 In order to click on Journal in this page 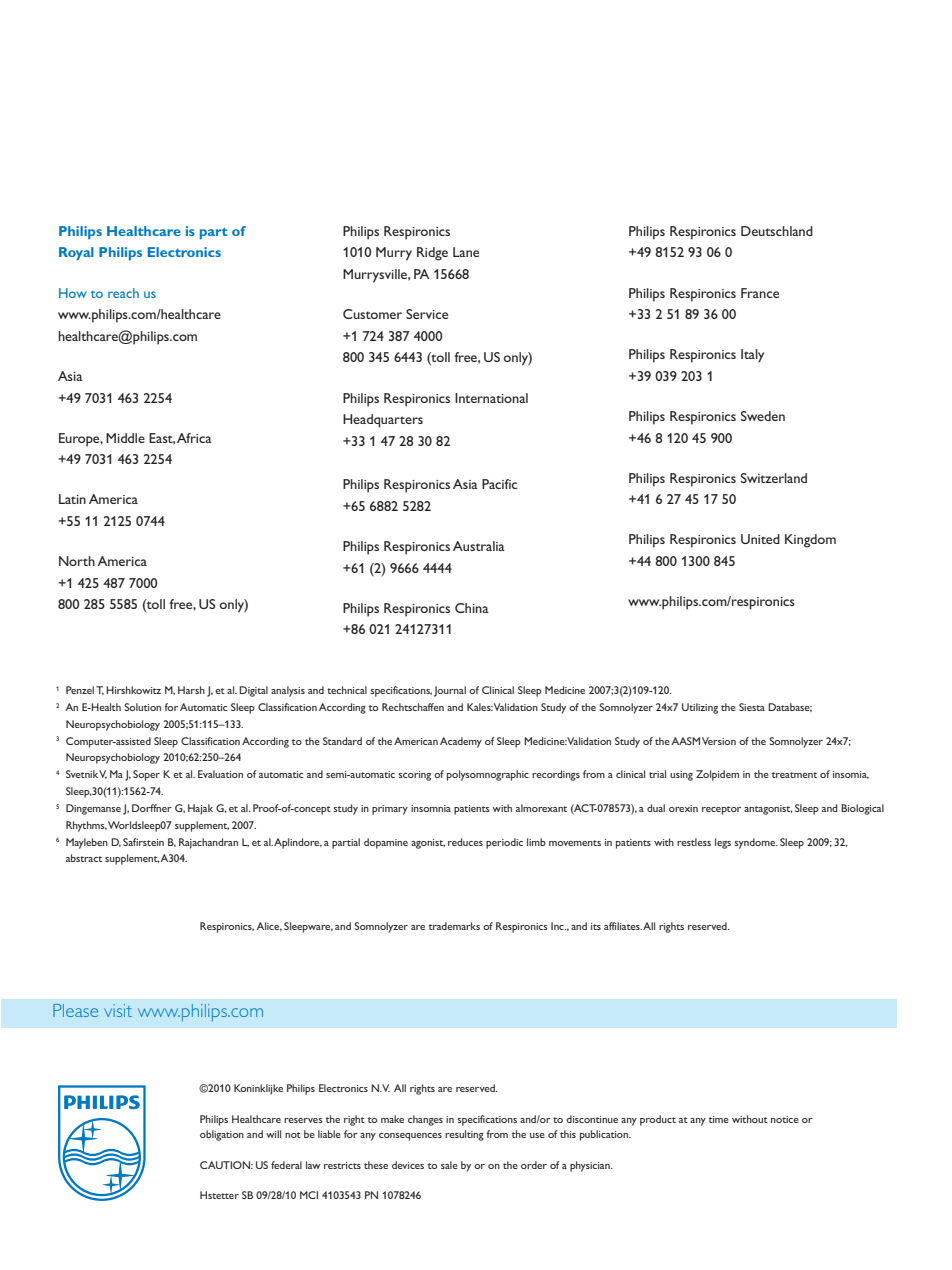, I will do `click(450, 691)`.
